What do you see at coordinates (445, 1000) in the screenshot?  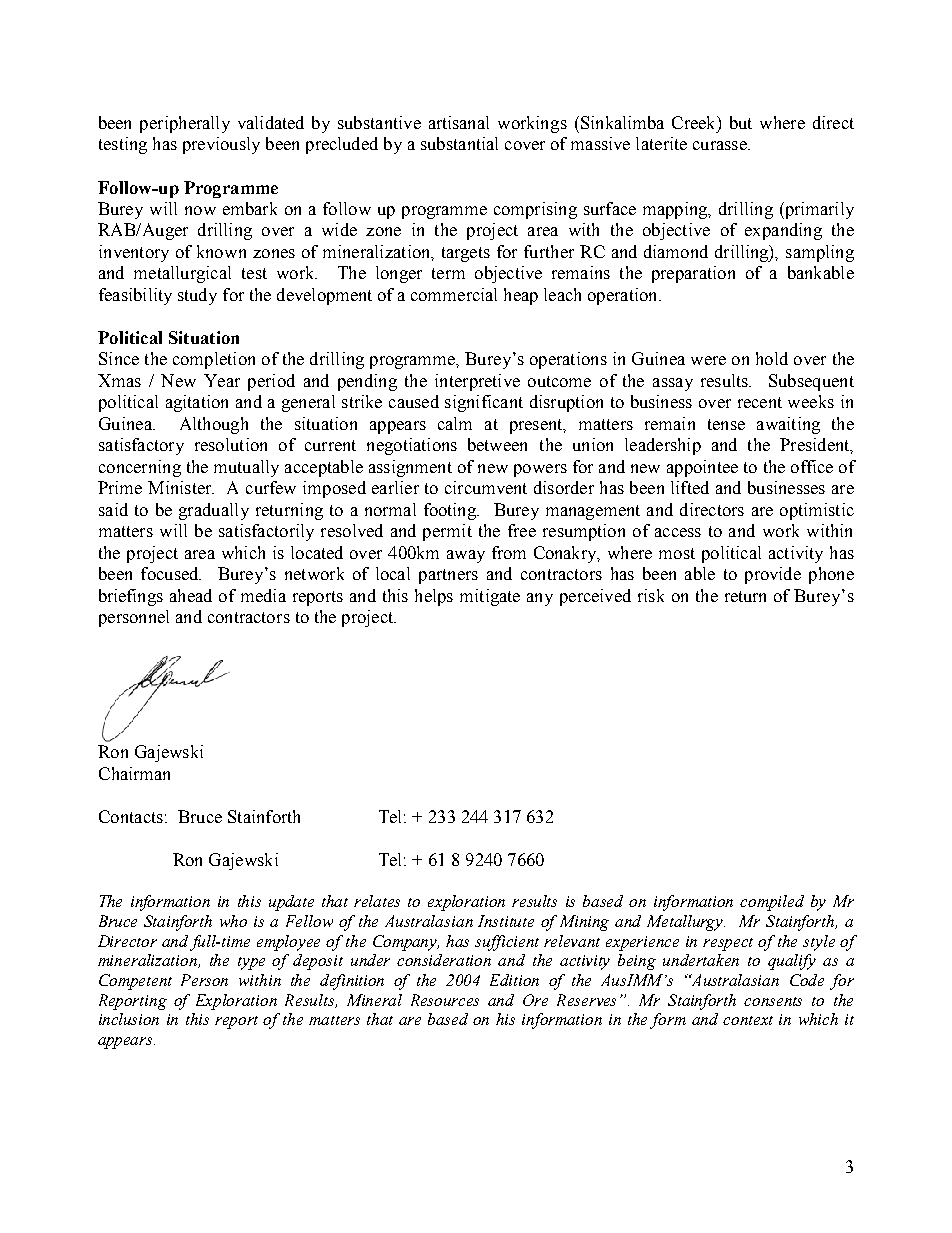 I see `Resources` at bounding box center [445, 1000].
